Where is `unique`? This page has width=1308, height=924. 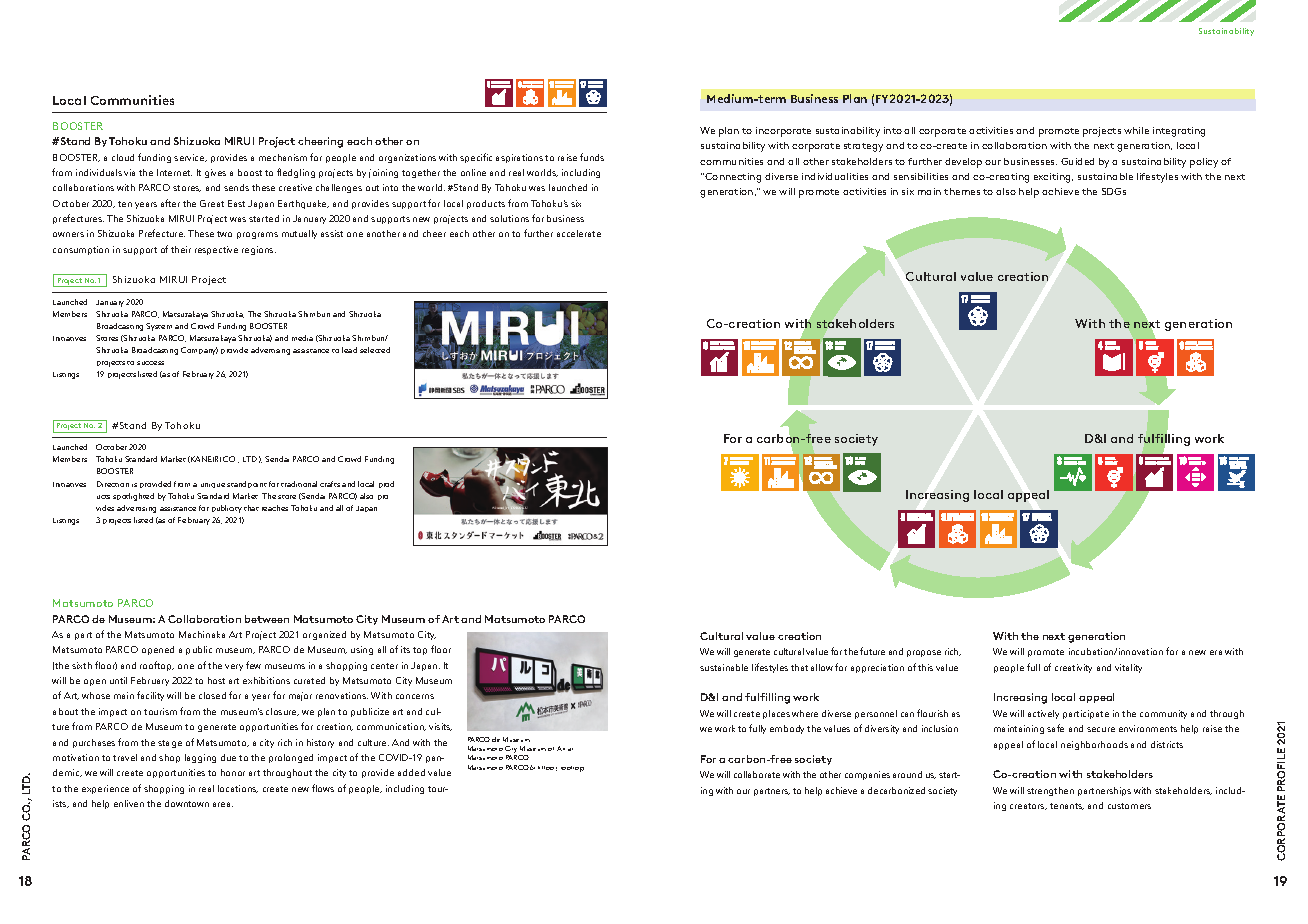 unique is located at coordinates (213, 485).
